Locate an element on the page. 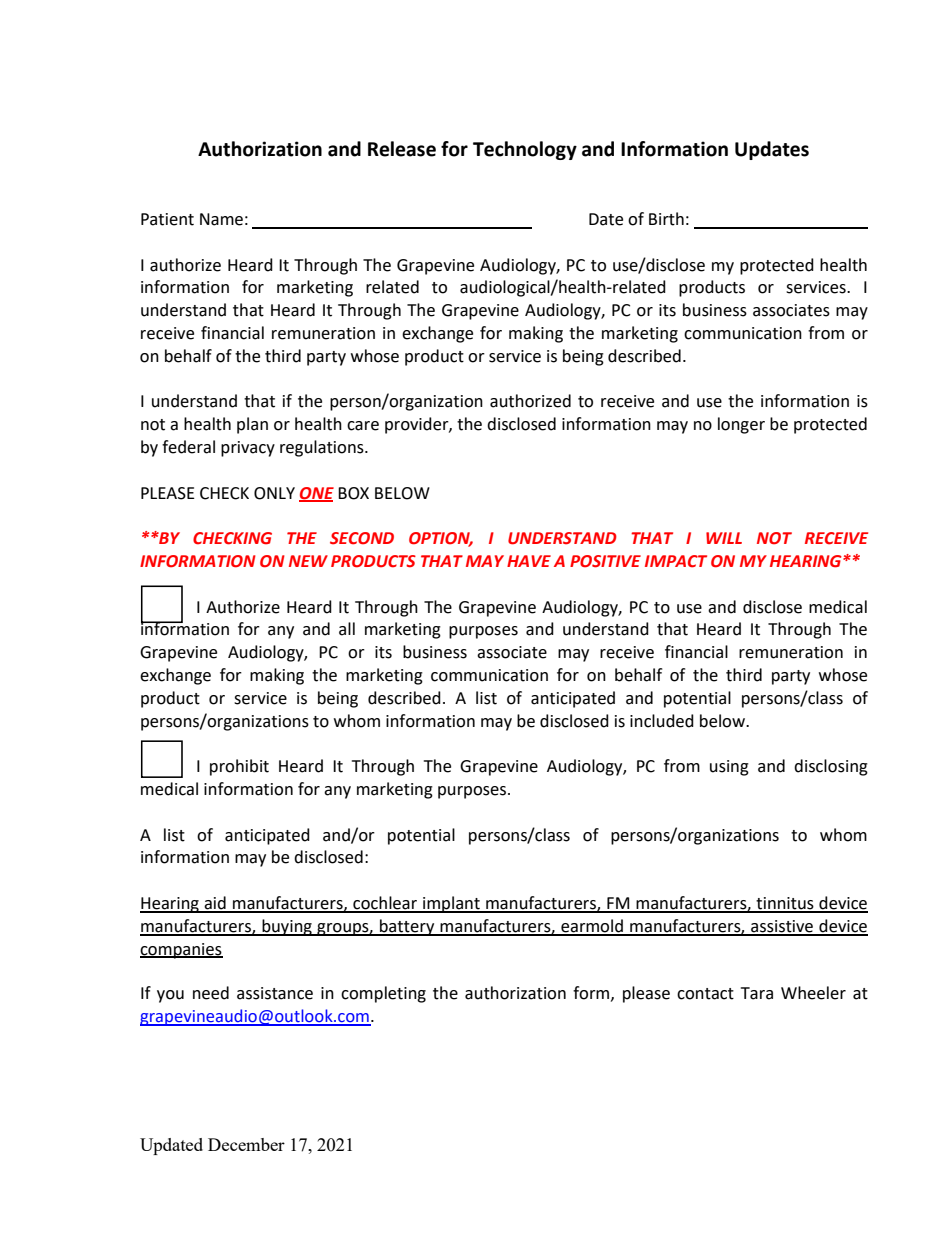 The height and width of the page is (1233, 952). longer is located at coordinates (741, 425).
